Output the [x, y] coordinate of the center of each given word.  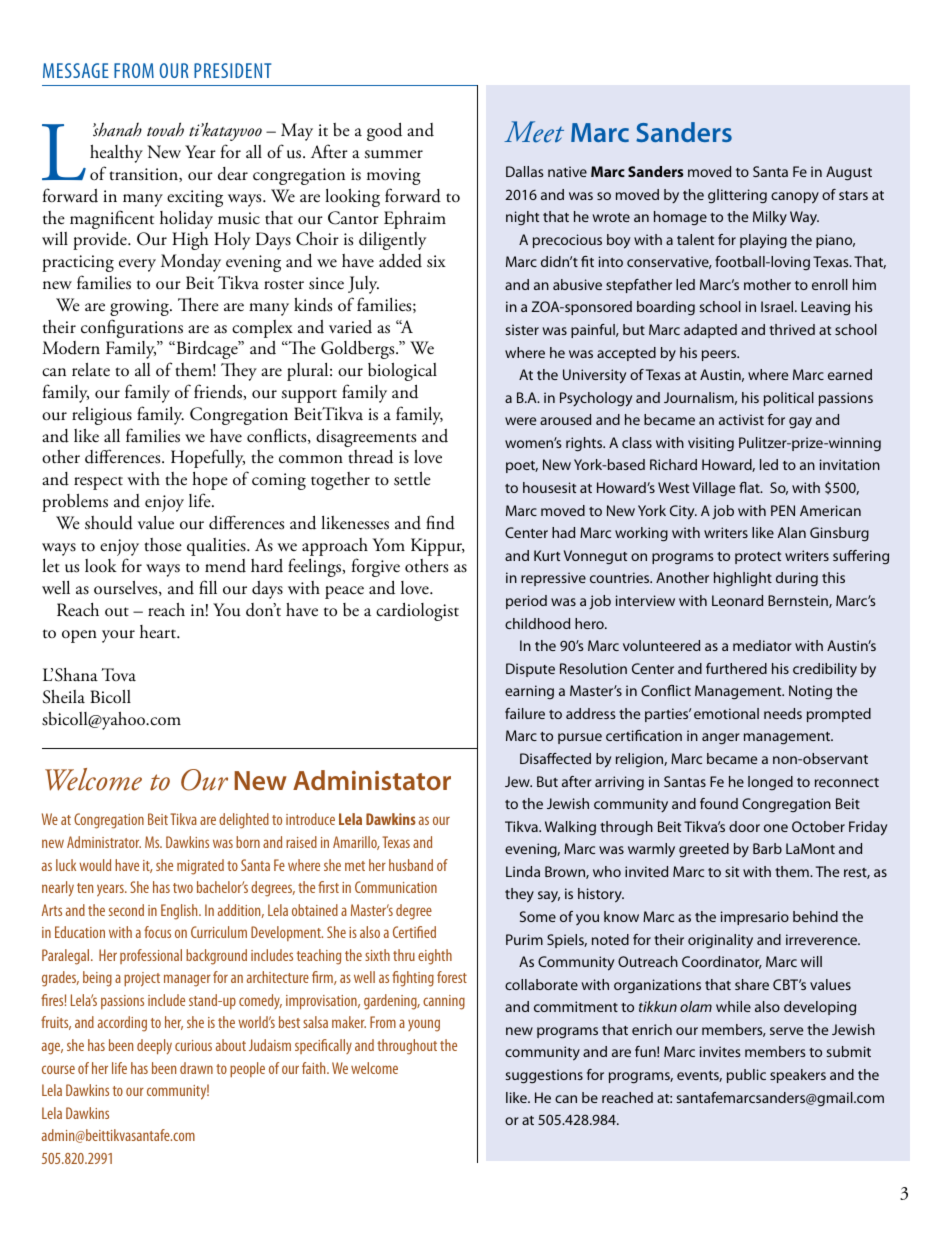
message [76, 70]
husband [411, 865]
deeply [154, 1047]
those [163, 545]
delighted [244, 821]
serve [786, 1031]
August [849, 173]
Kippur [438, 547]
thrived [792, 329]
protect [758, 558]
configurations [132, 328]
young [424, 1025]
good [384, 131]
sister [522, 329]
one [776, 828]
